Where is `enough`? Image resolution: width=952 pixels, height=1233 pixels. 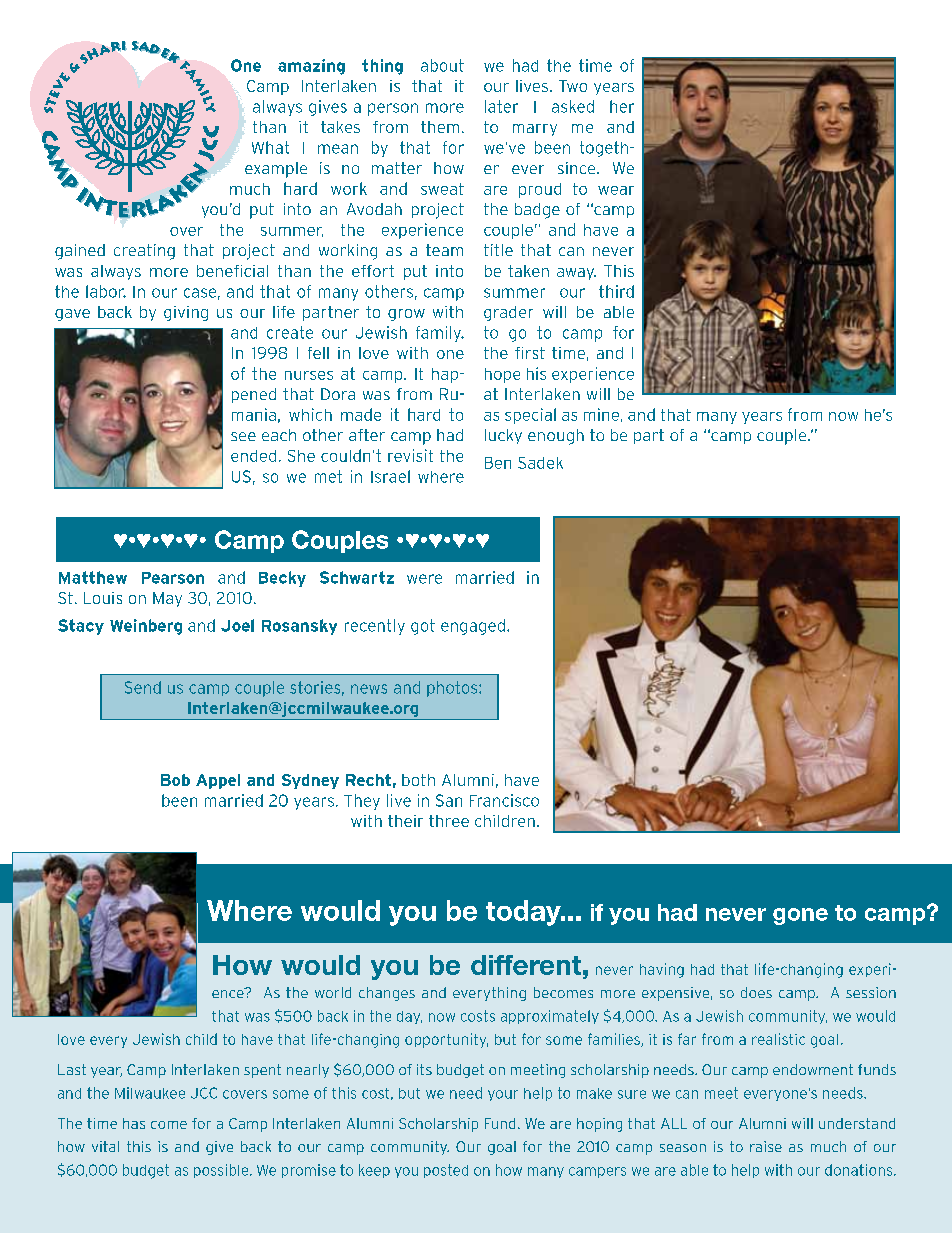
enough is located at coordinates (556, 437).
